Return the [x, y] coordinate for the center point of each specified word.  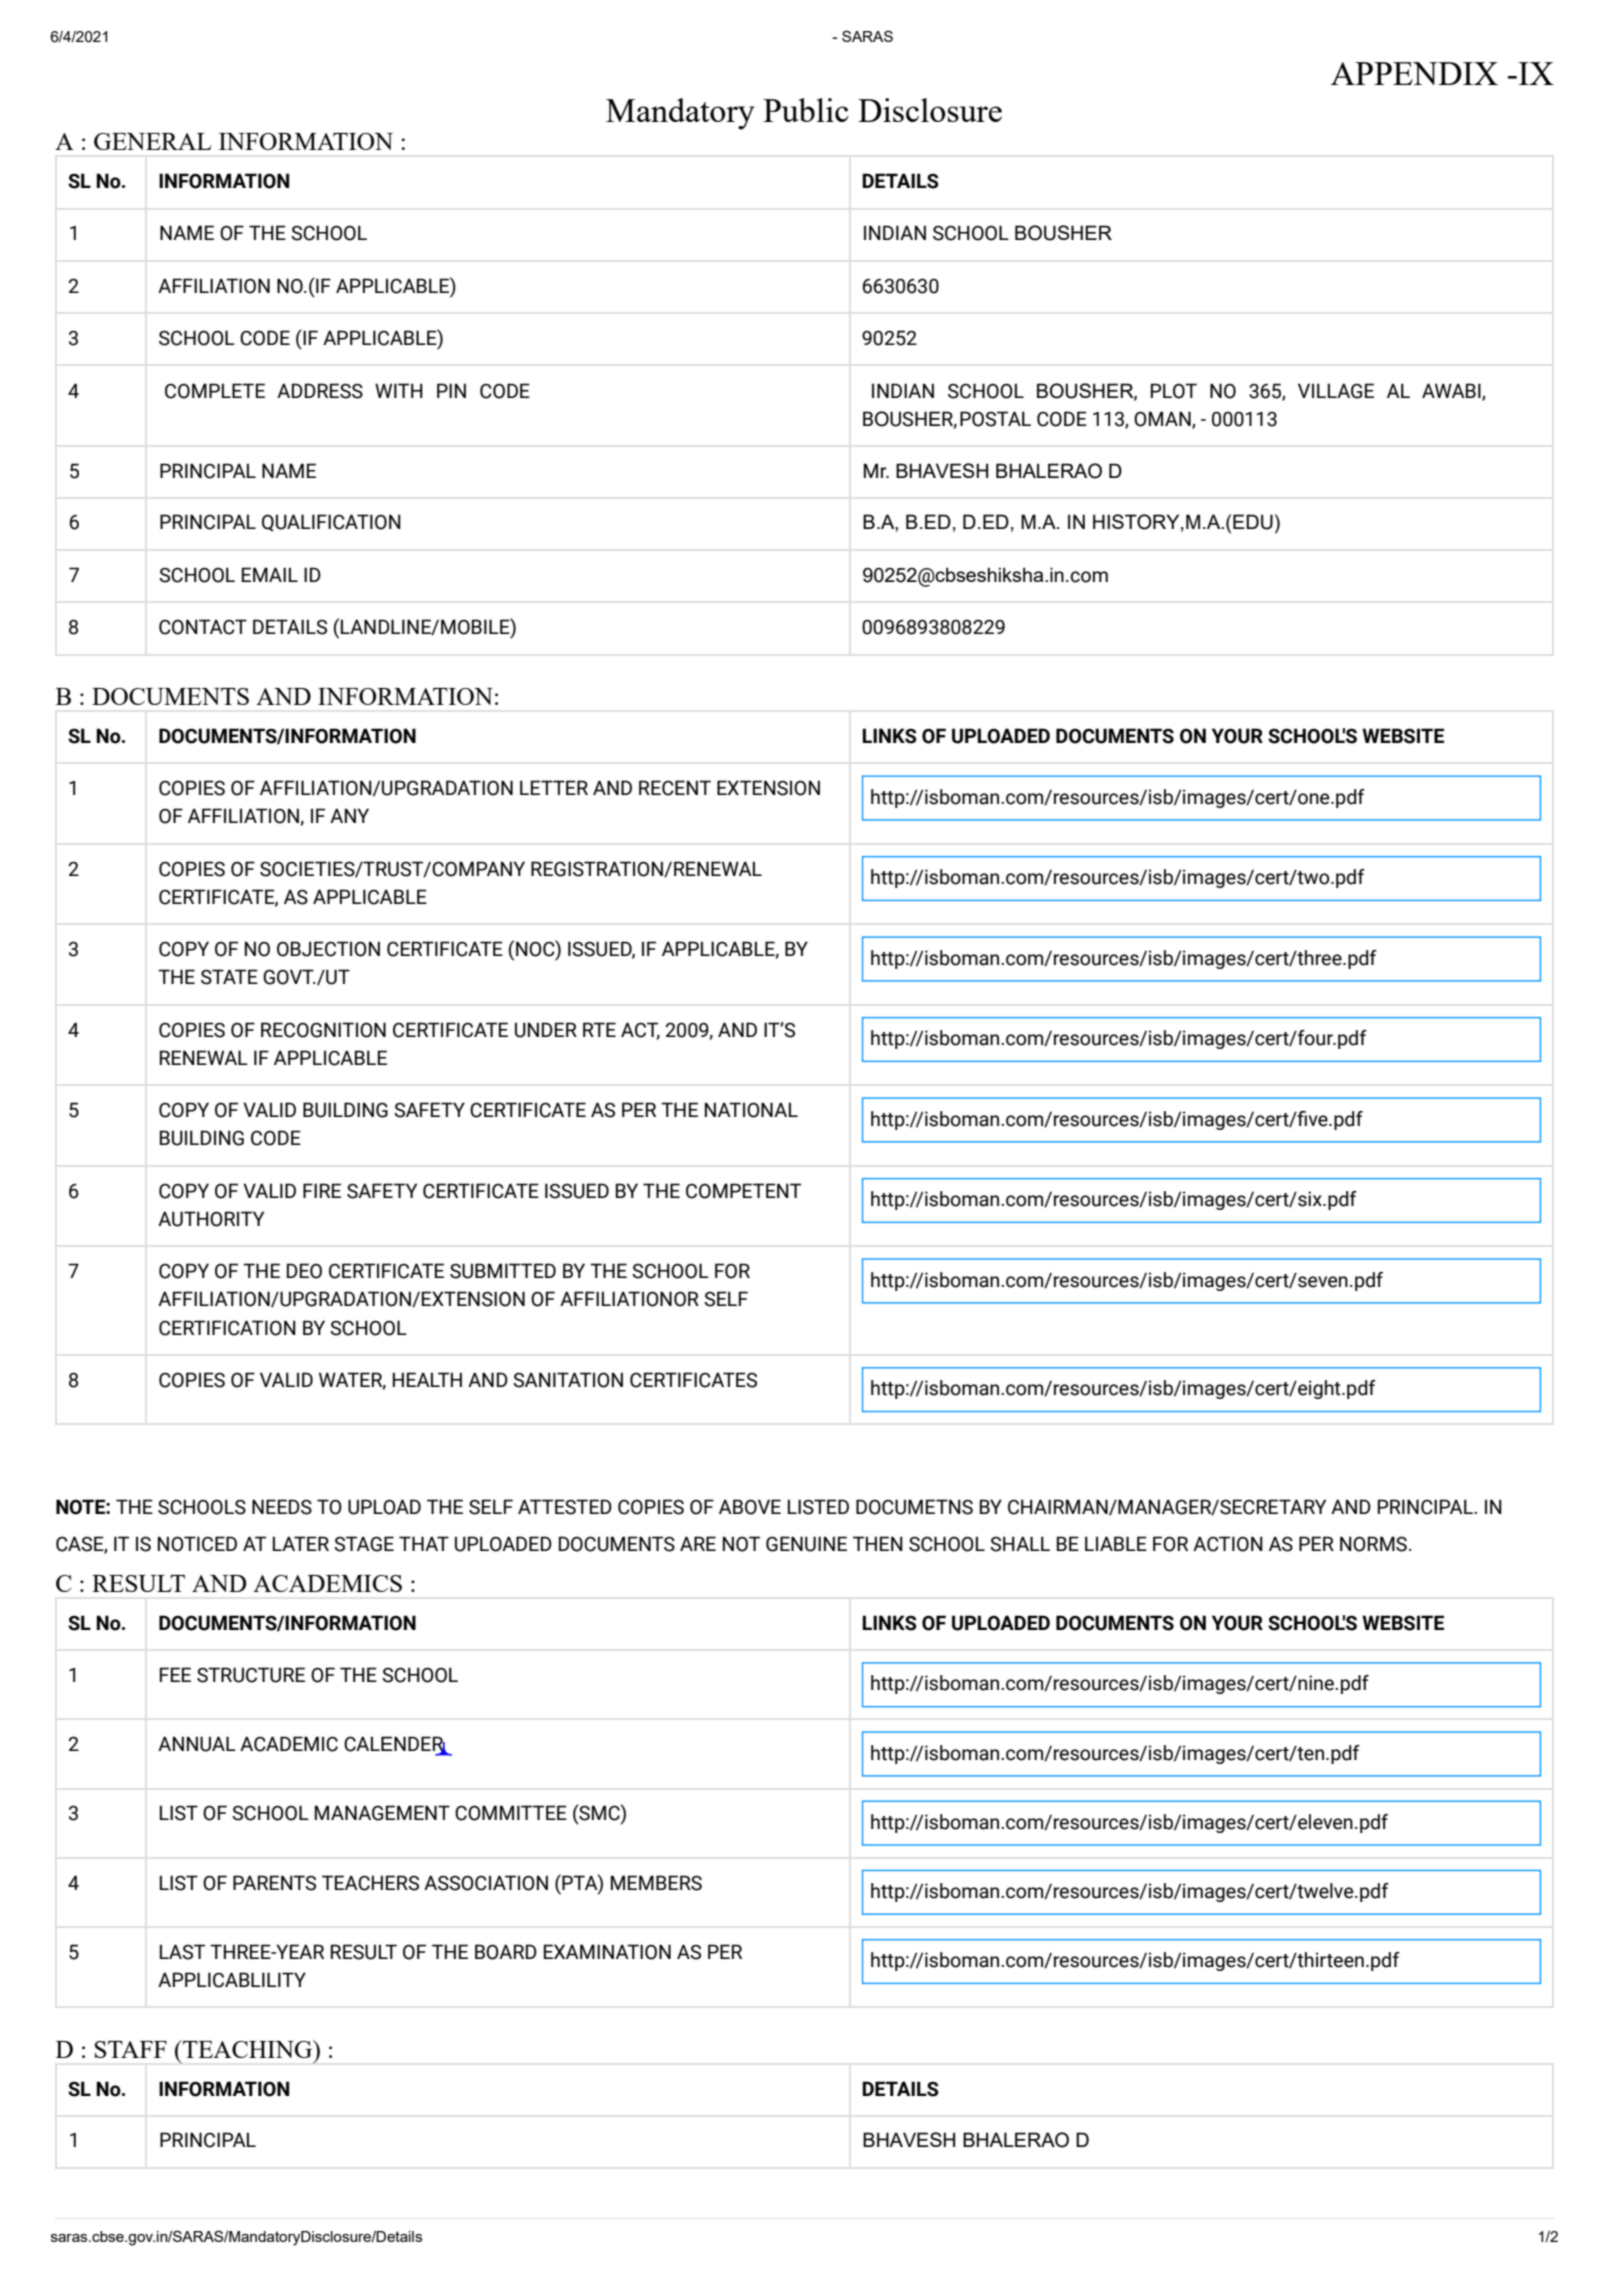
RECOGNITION [323, 1030]
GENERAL [153, 141]
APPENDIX [1414, 73]
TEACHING [248, 2049]
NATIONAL [751, 1110]
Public [806, 110]
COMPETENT [743, 1191]
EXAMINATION [607, 1952]
